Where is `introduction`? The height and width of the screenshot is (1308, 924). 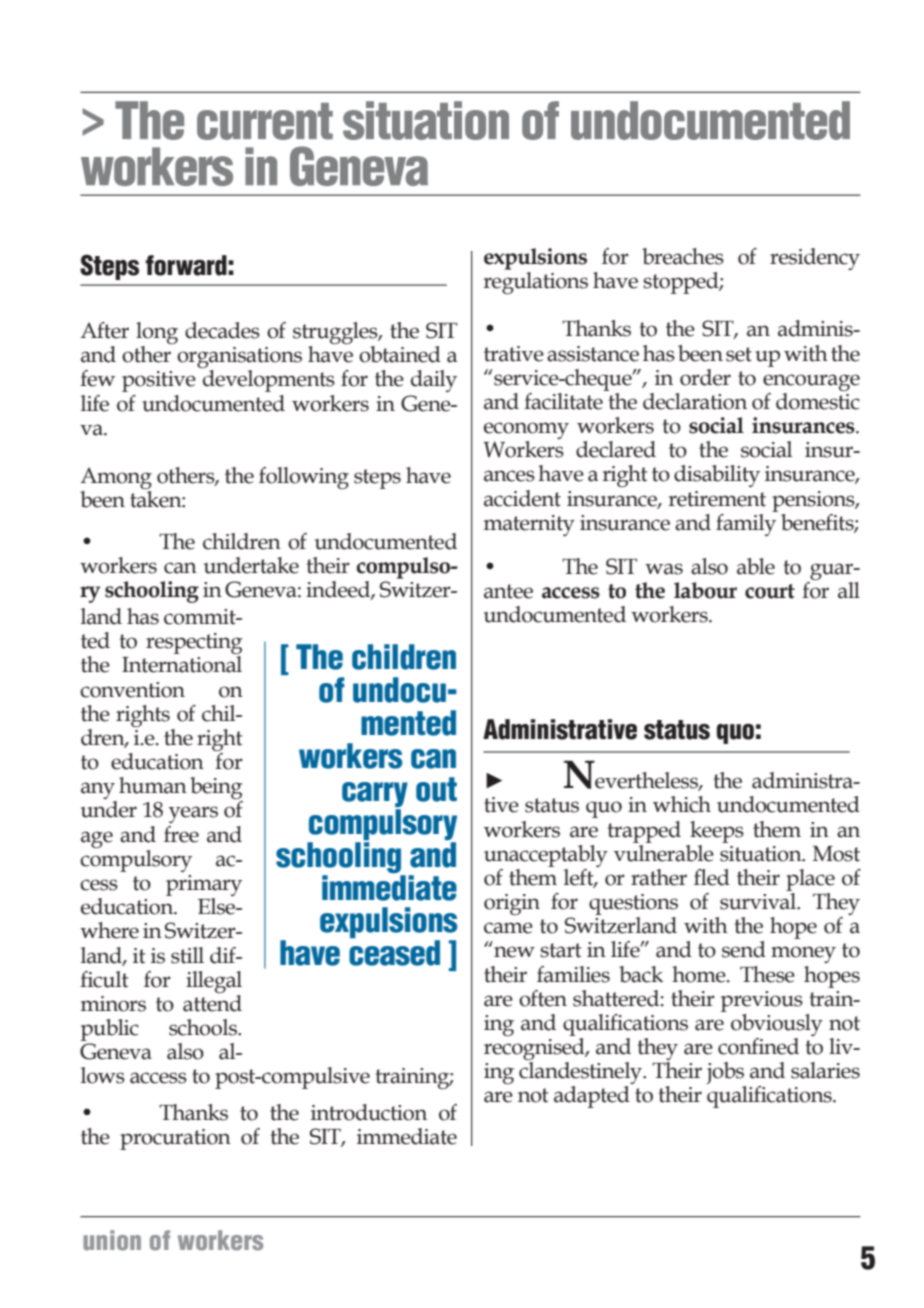
introduction is located at coordinates (369, 1112).
